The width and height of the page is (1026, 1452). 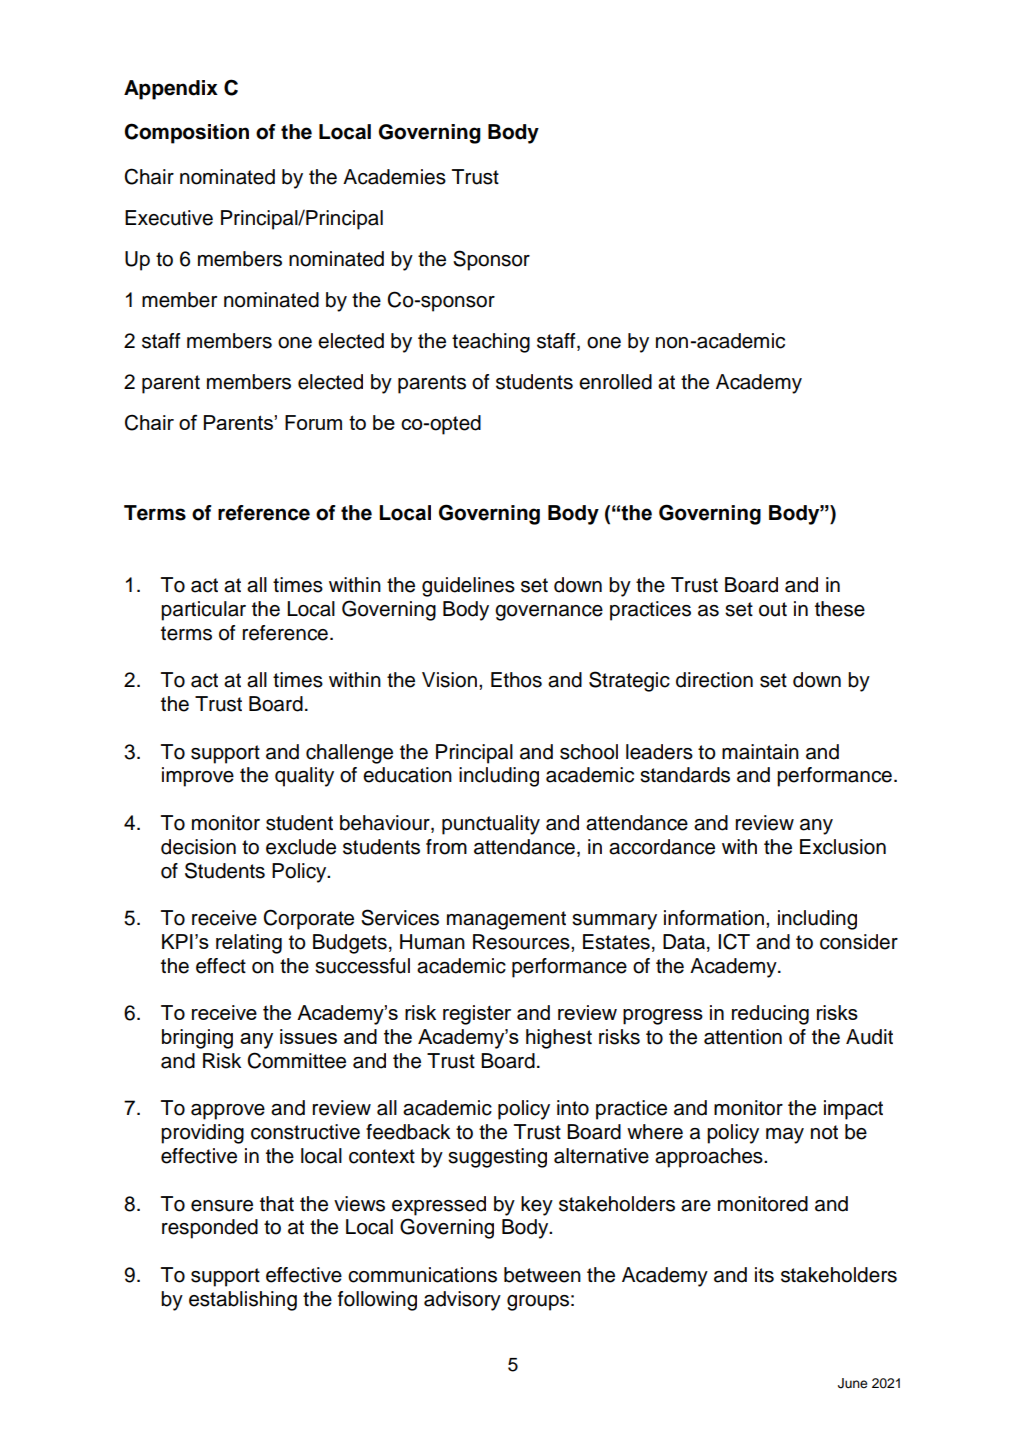 I want to click on Academies, so click(x=394, y=177).
